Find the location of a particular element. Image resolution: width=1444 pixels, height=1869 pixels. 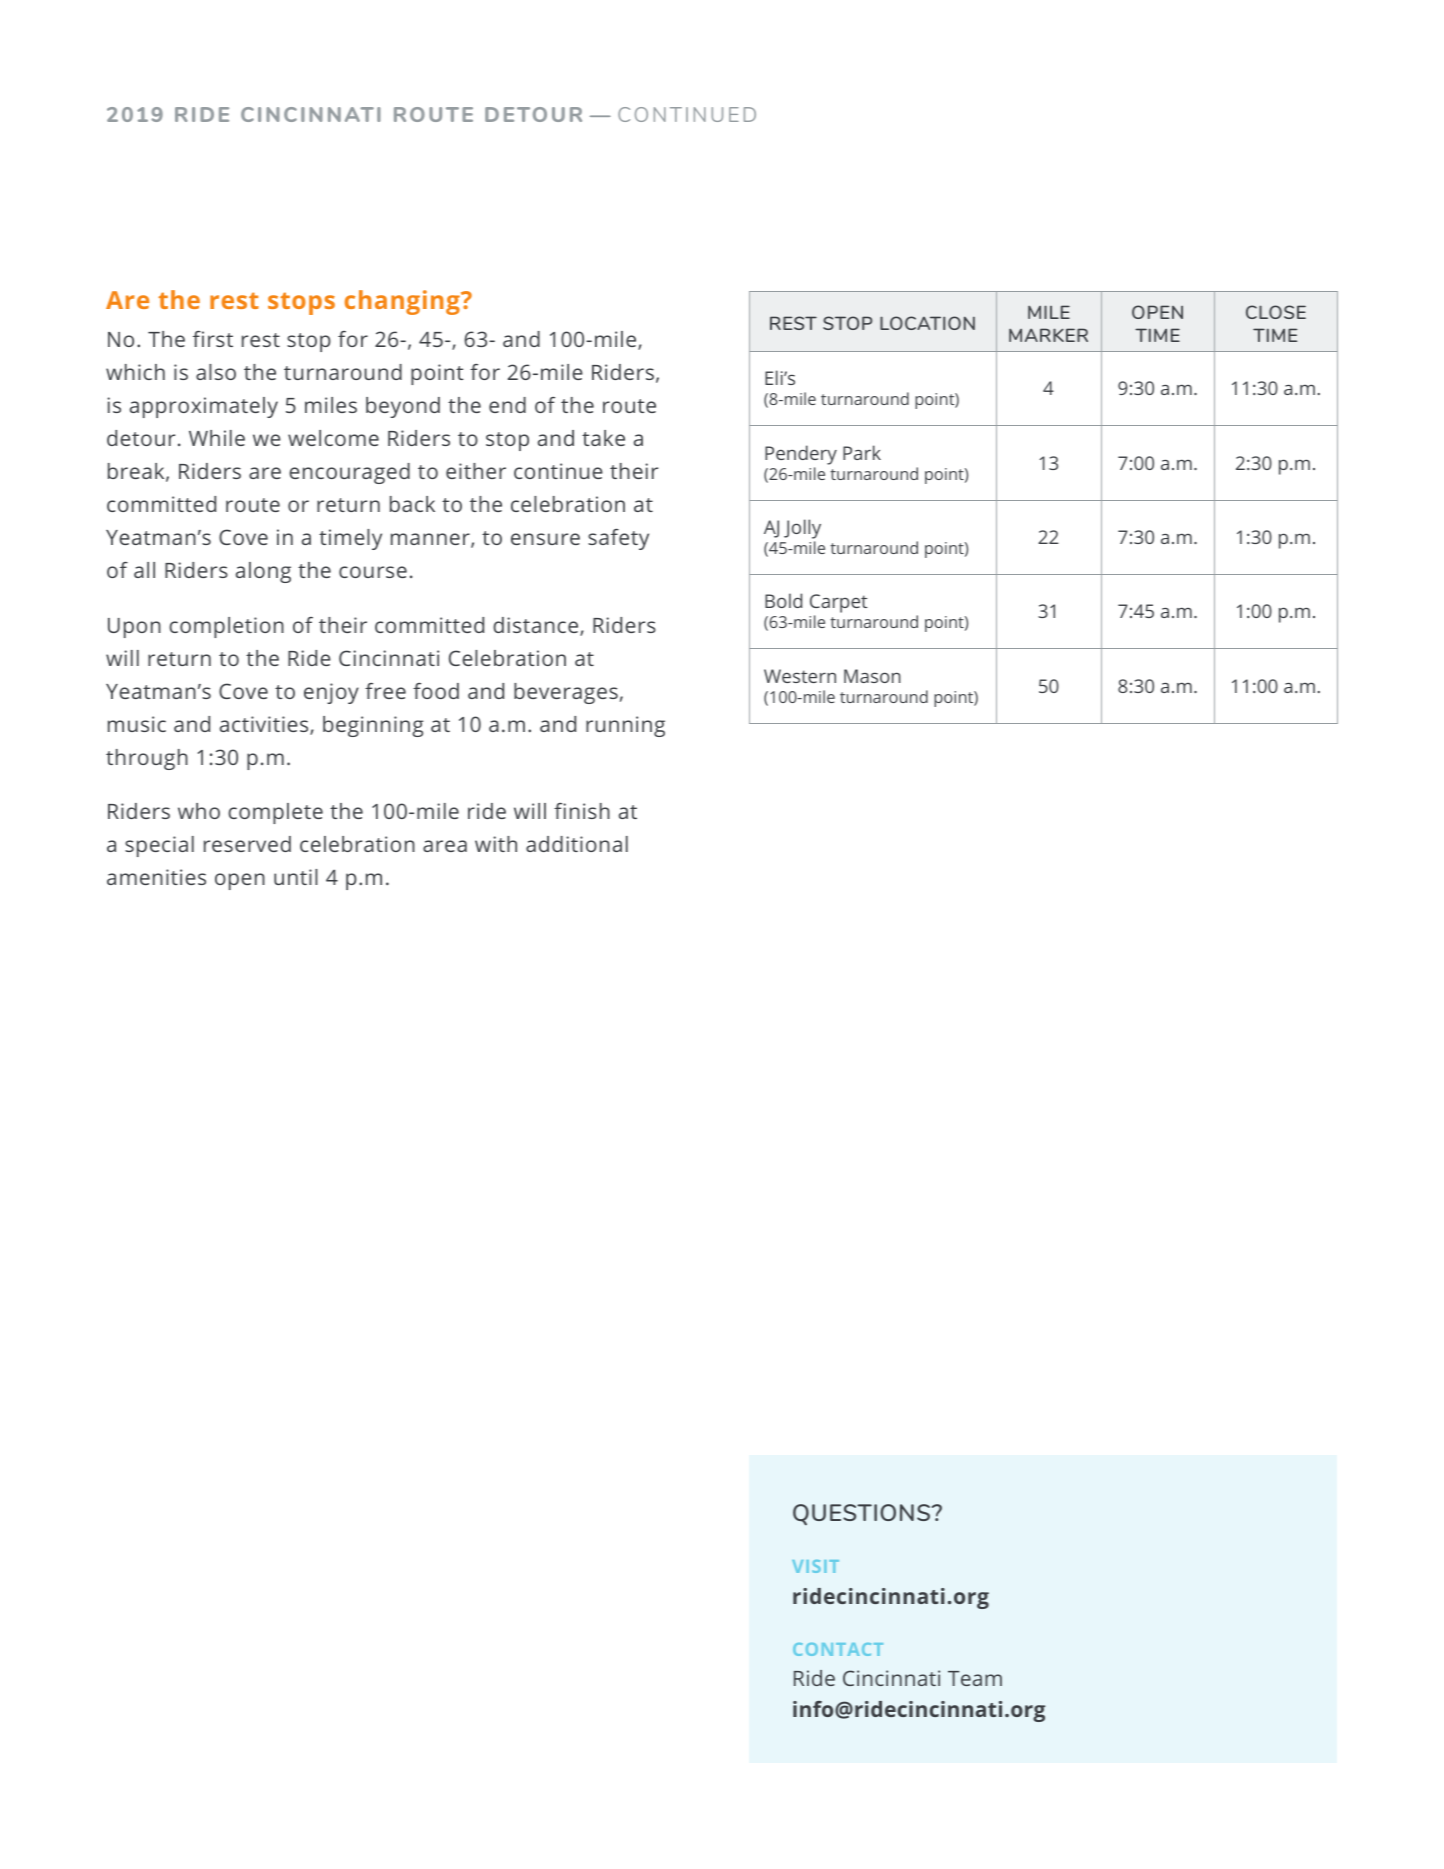

take is located at coordinates (603, 438).
